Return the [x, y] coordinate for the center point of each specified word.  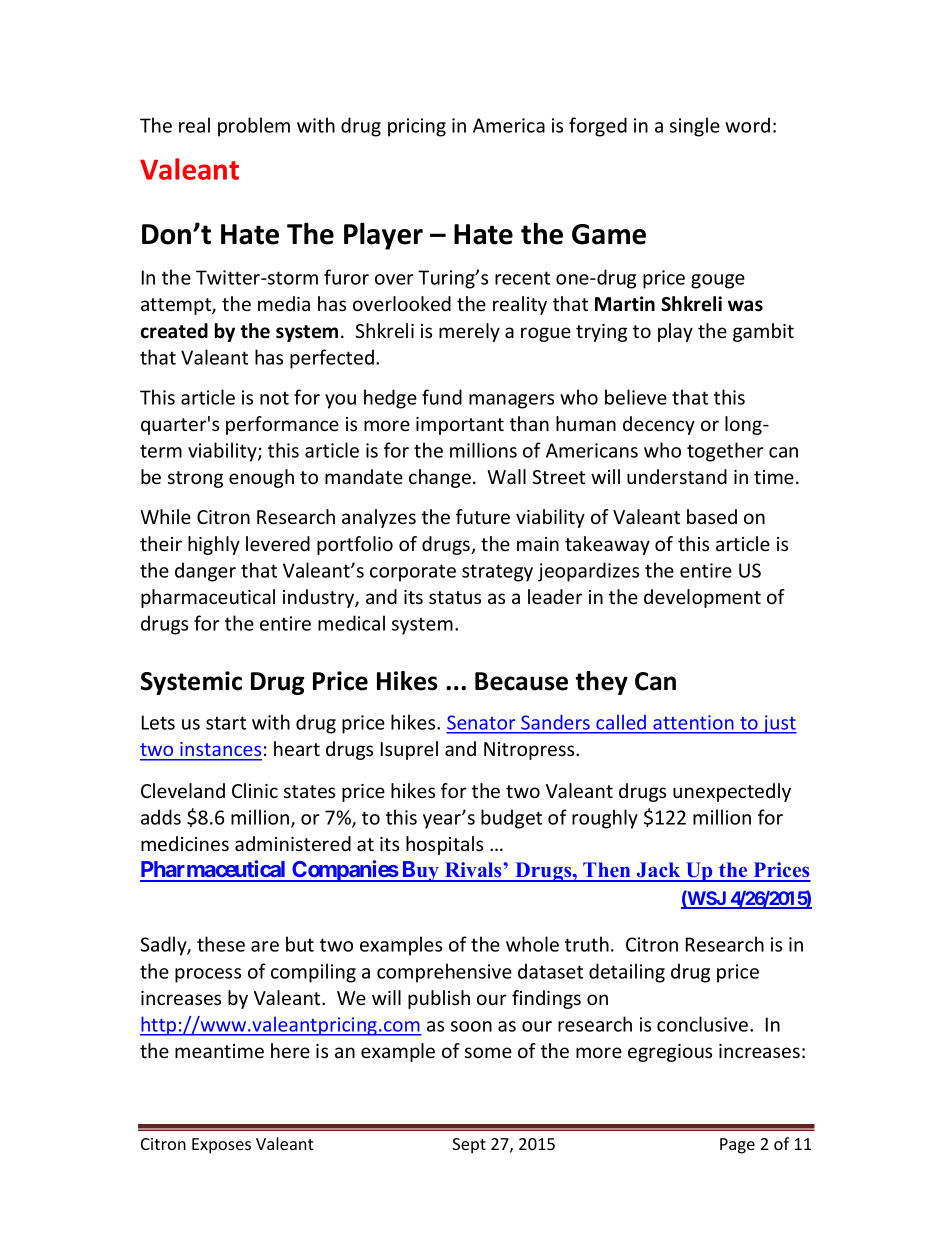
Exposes [221, 1146]
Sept [469, 1146]
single [695, 127]
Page [737, 1146]
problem [254, 127]
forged [598, 127]
